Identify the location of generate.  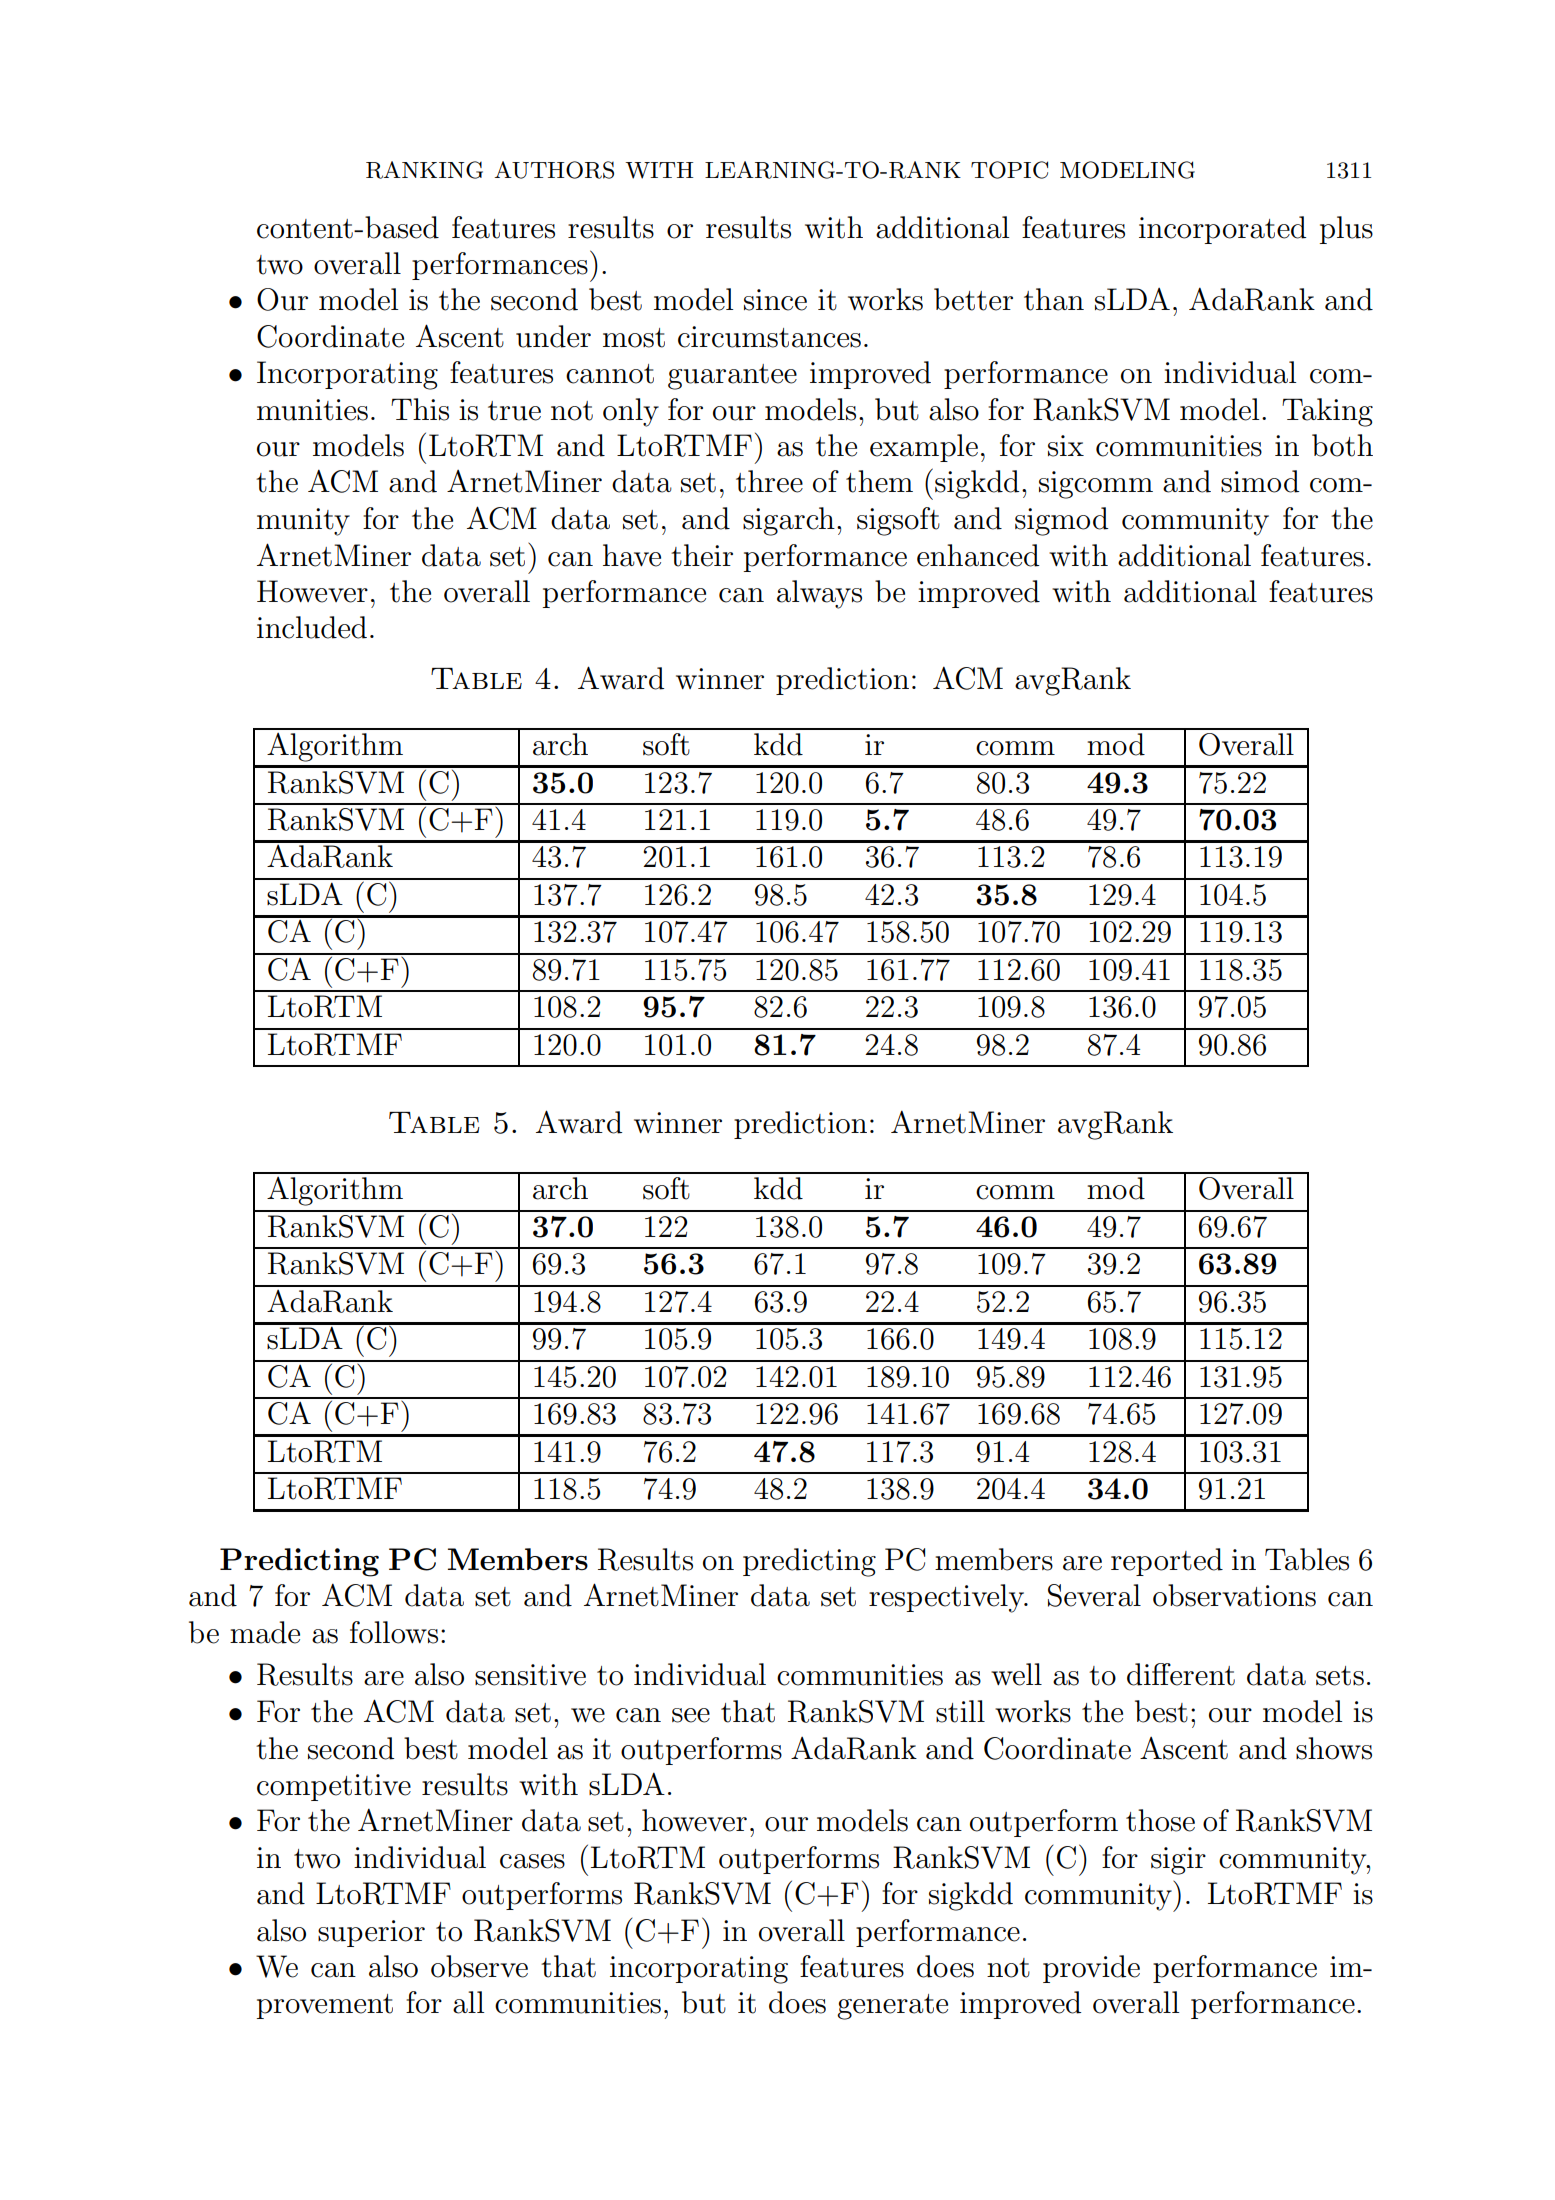
(892, 2007).
